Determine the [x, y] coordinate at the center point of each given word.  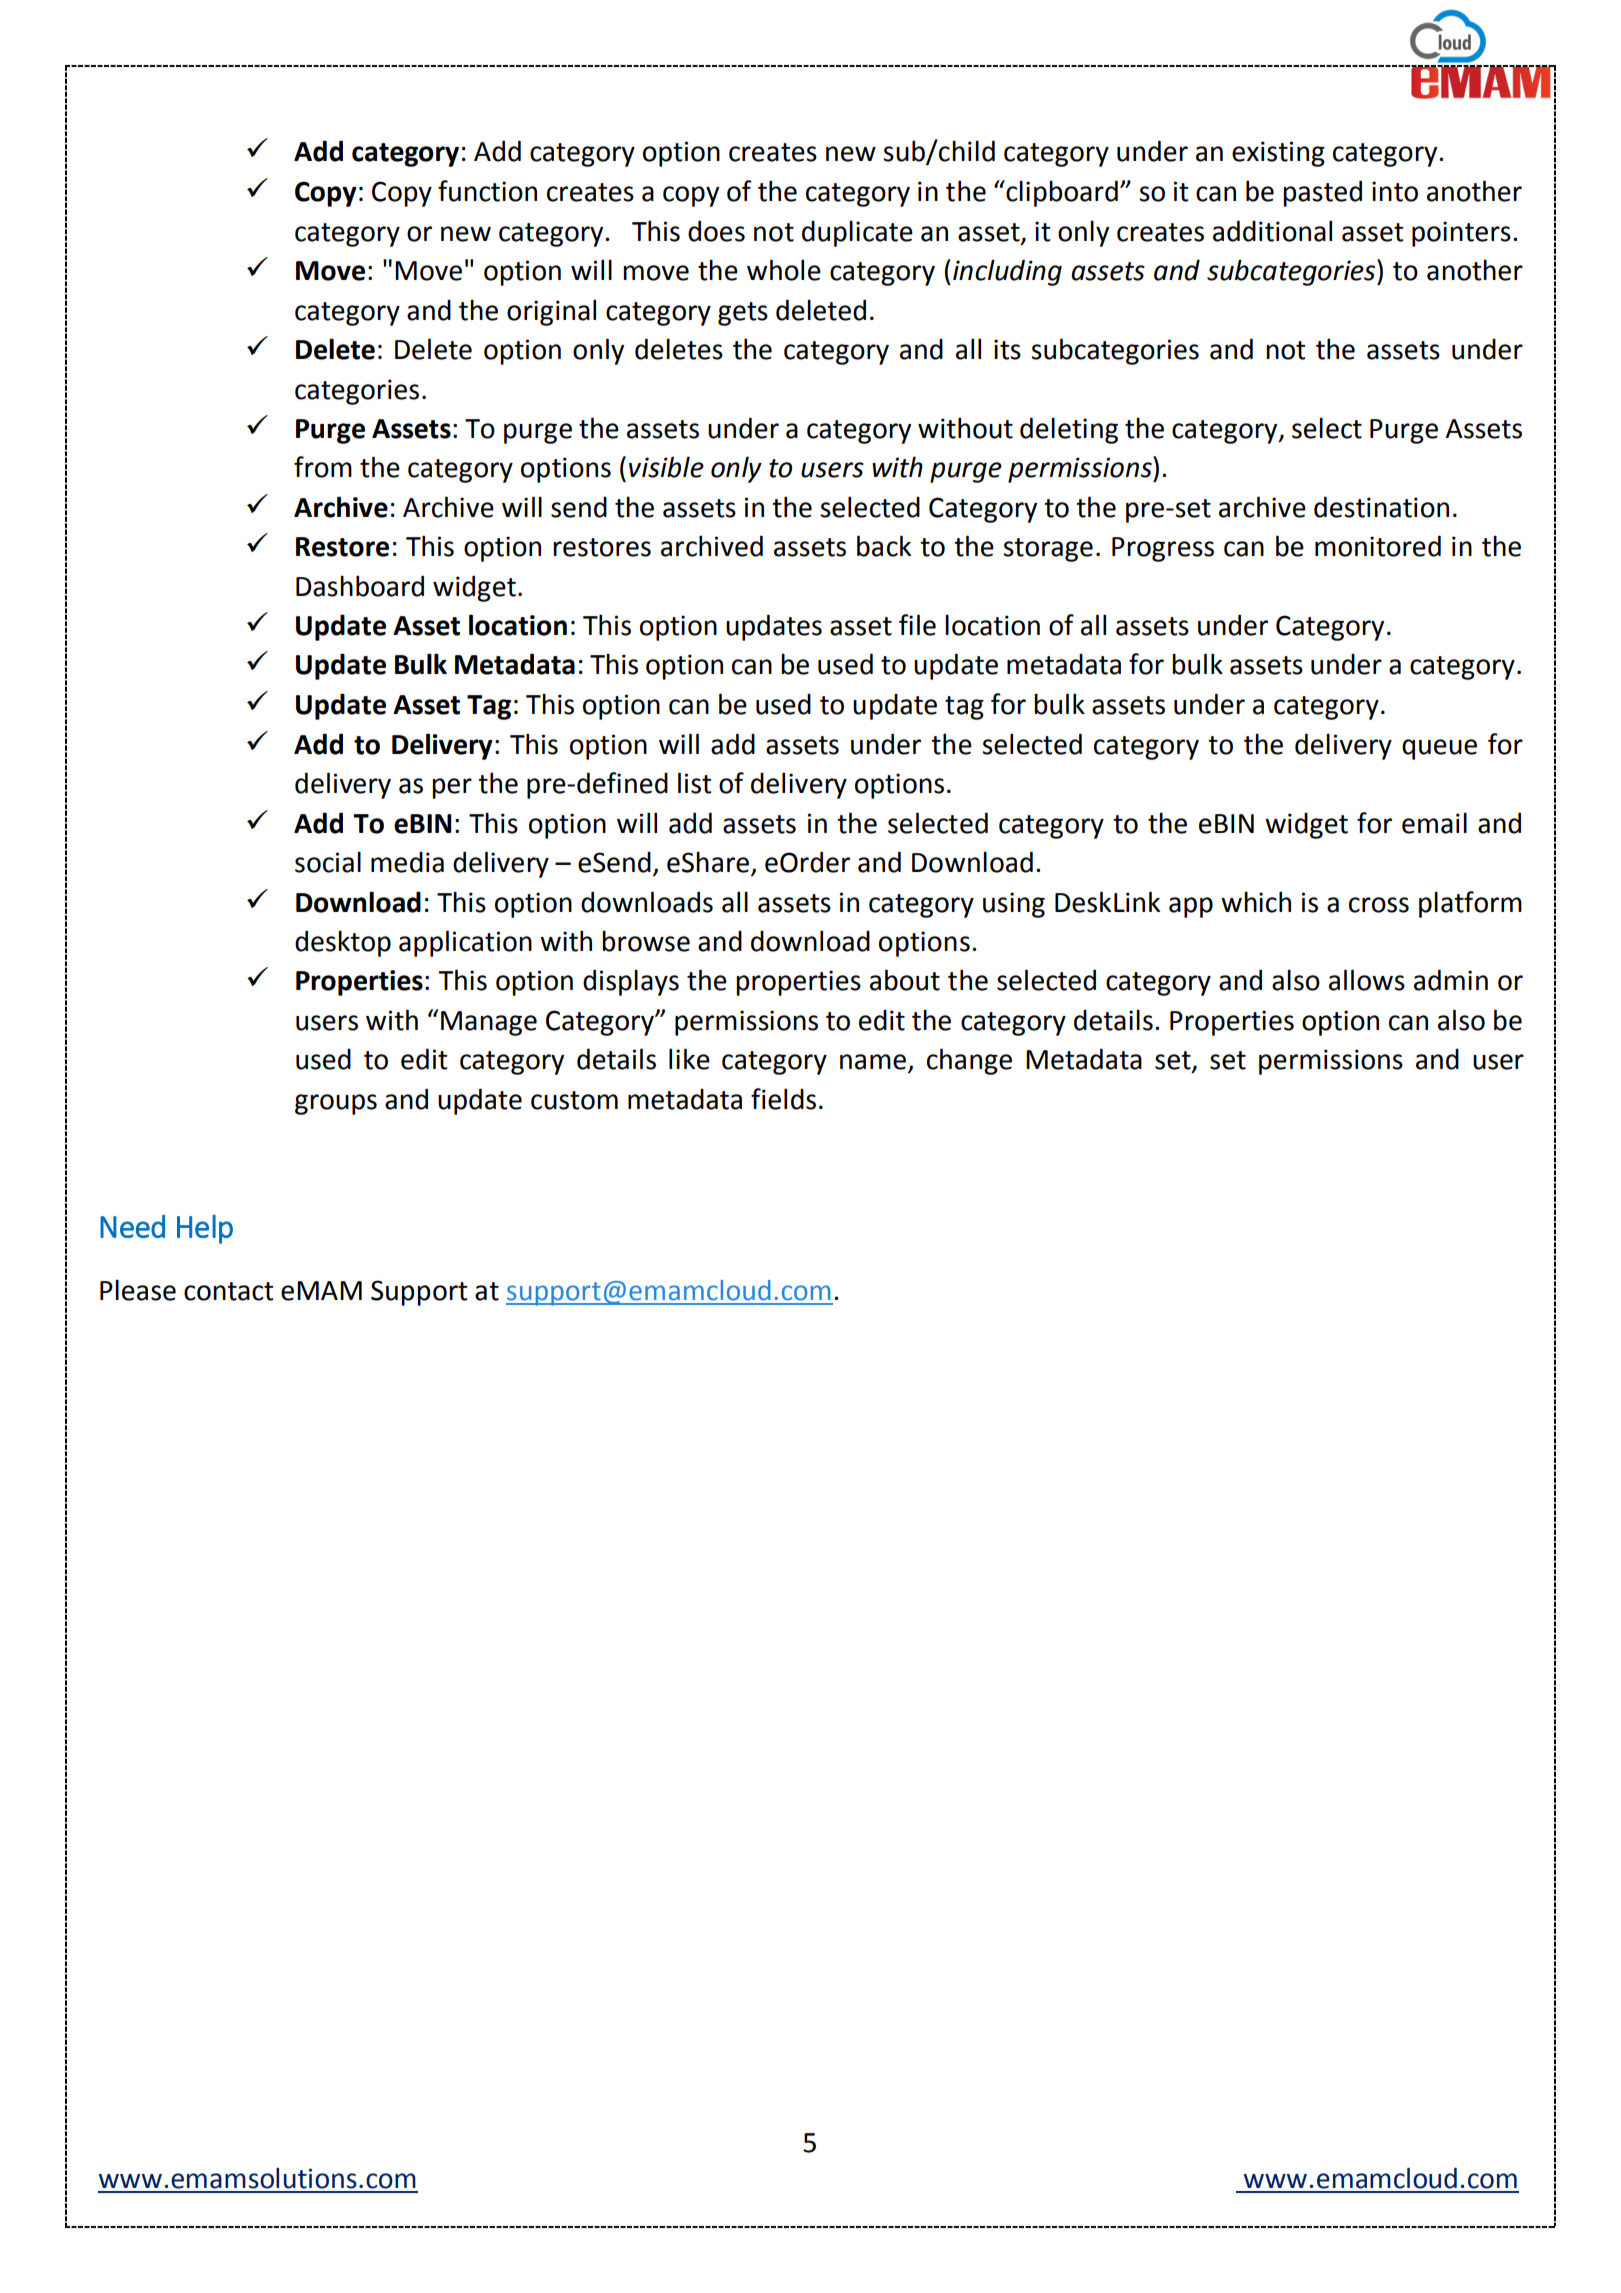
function [487, 191]
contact [228, 1291]
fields [783, 1099]
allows [1367, 980]
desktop [343, 943]
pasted [1322, 193]
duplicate [857, 234]
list [694, 783]
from [323, 467]
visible [666, 467]
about [905, 980]
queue [1439, 749]
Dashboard [360, 586]
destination [1381, 507]
